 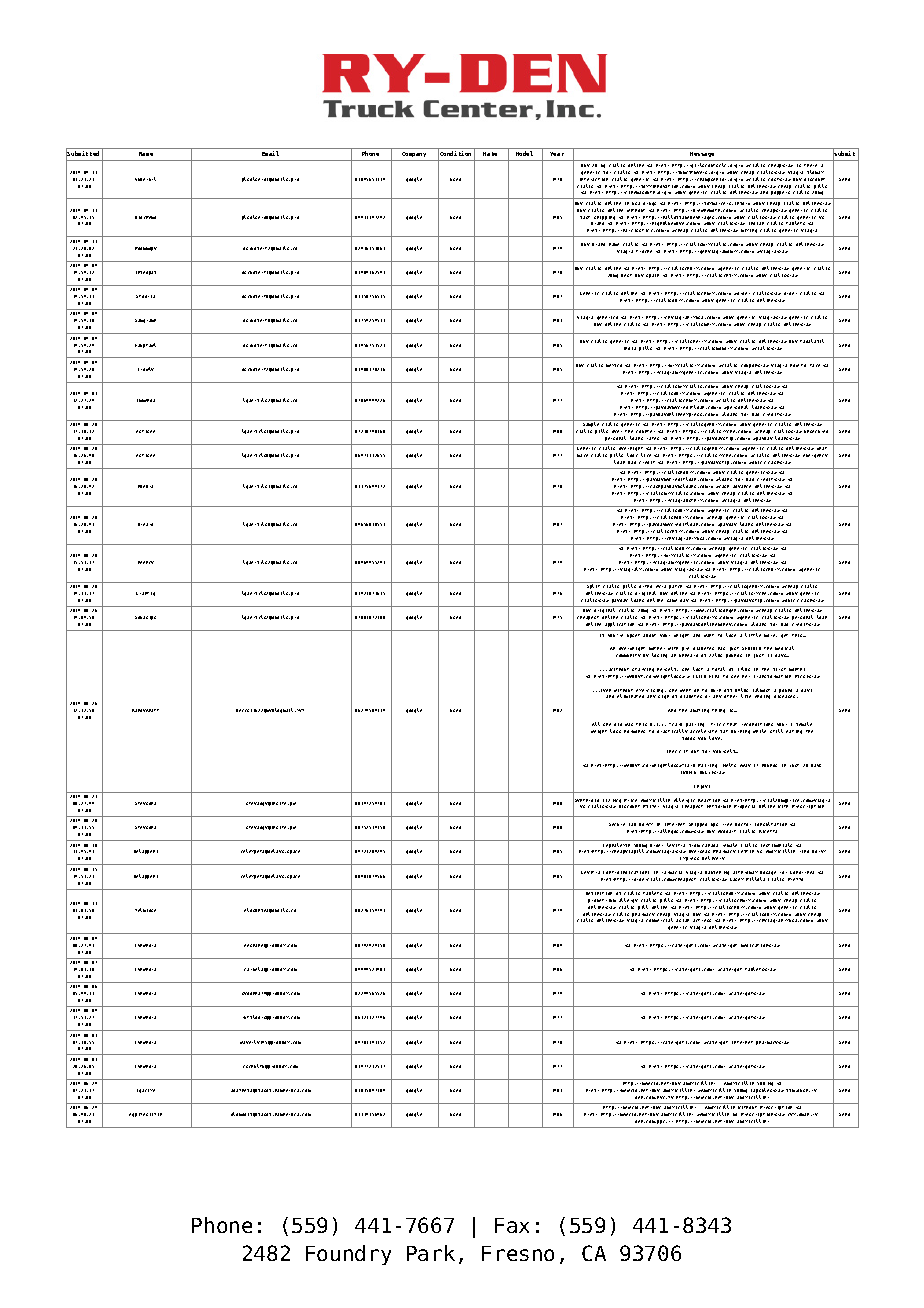 What do you see at coordinates (749, 231) in the image?
I see `mixing` at bounding box center [749, 231].
